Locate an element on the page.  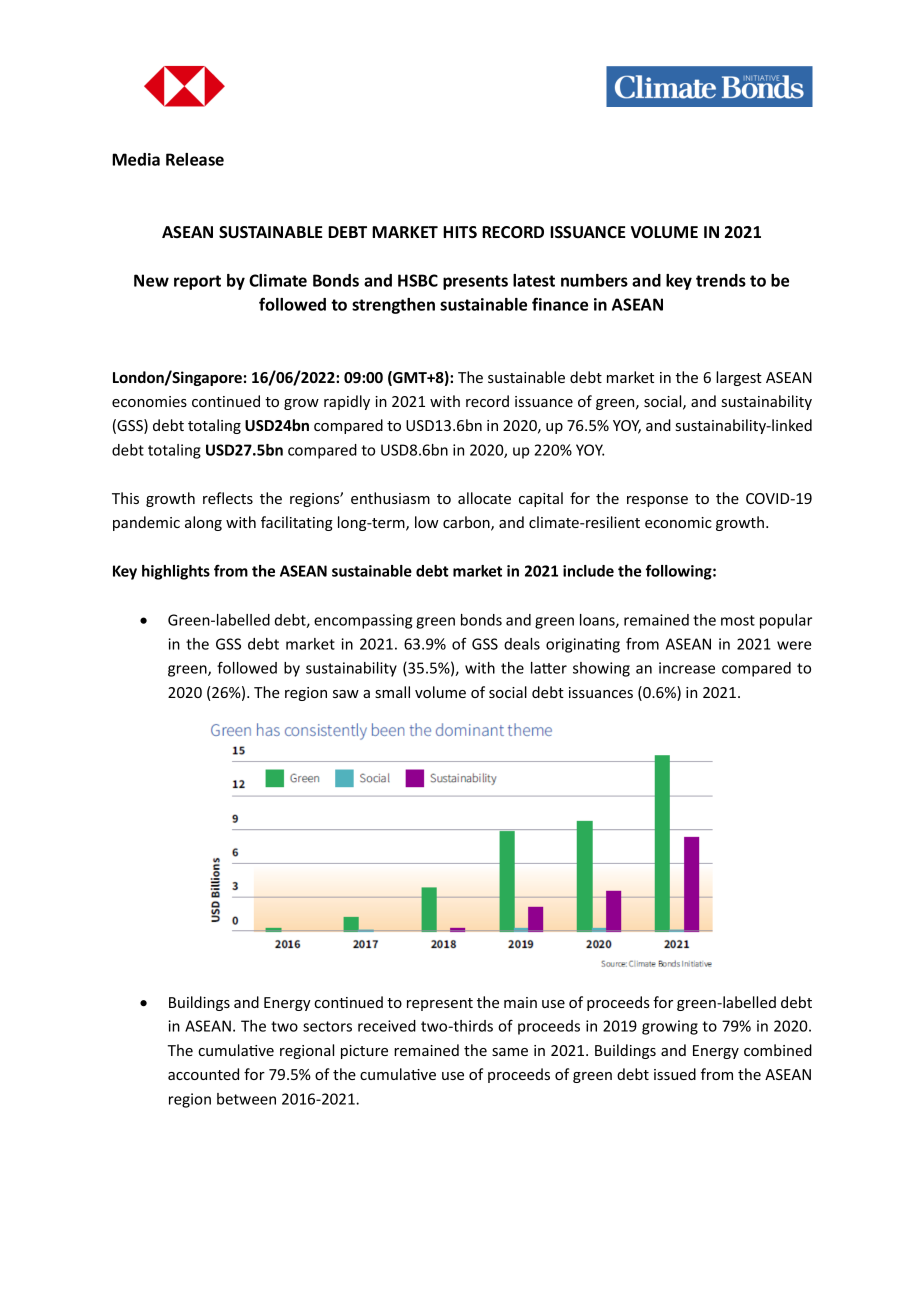
deals is located at coordinates (522, 644).
